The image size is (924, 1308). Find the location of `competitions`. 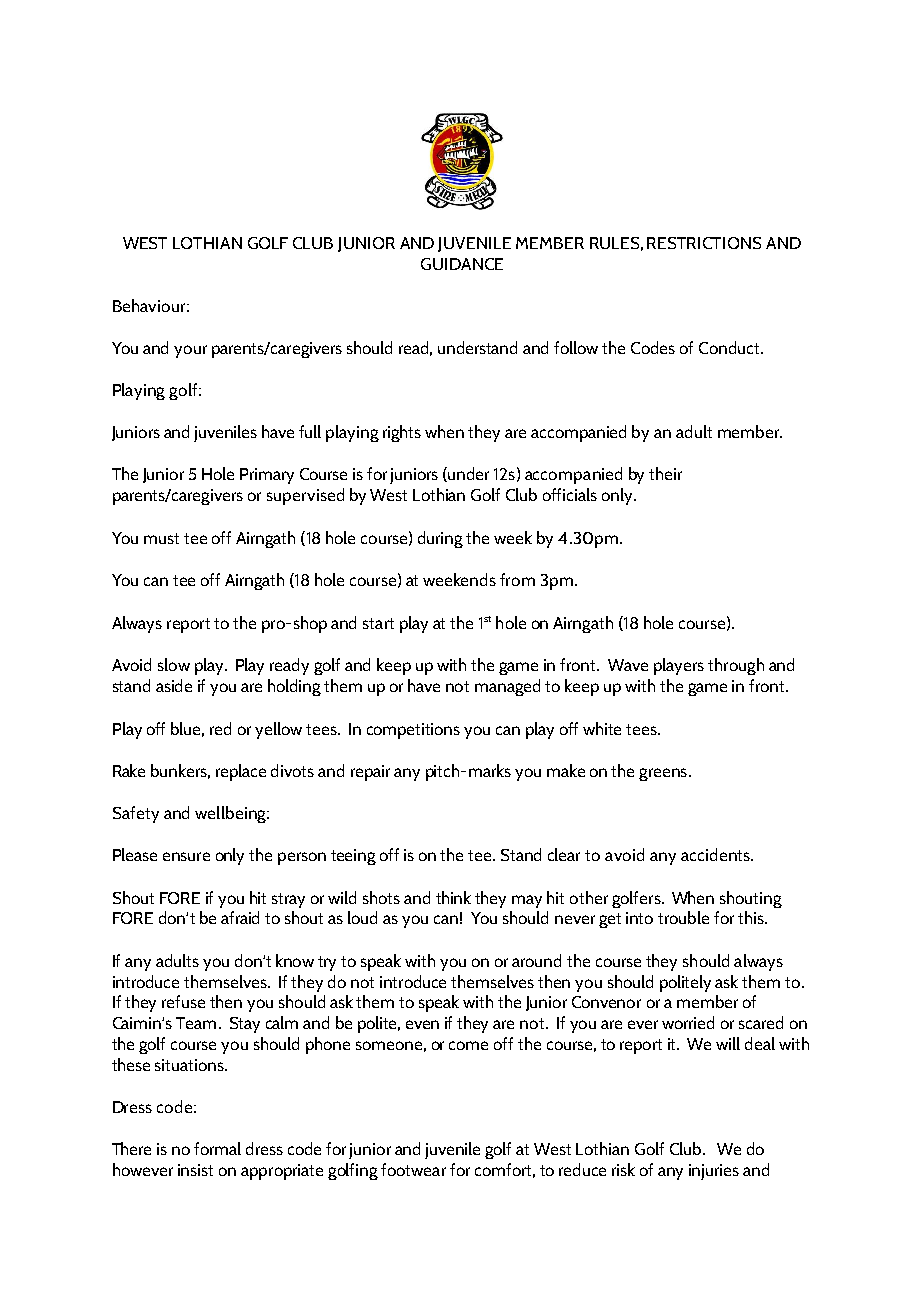

competitions is located at coordinates (413, 731).
